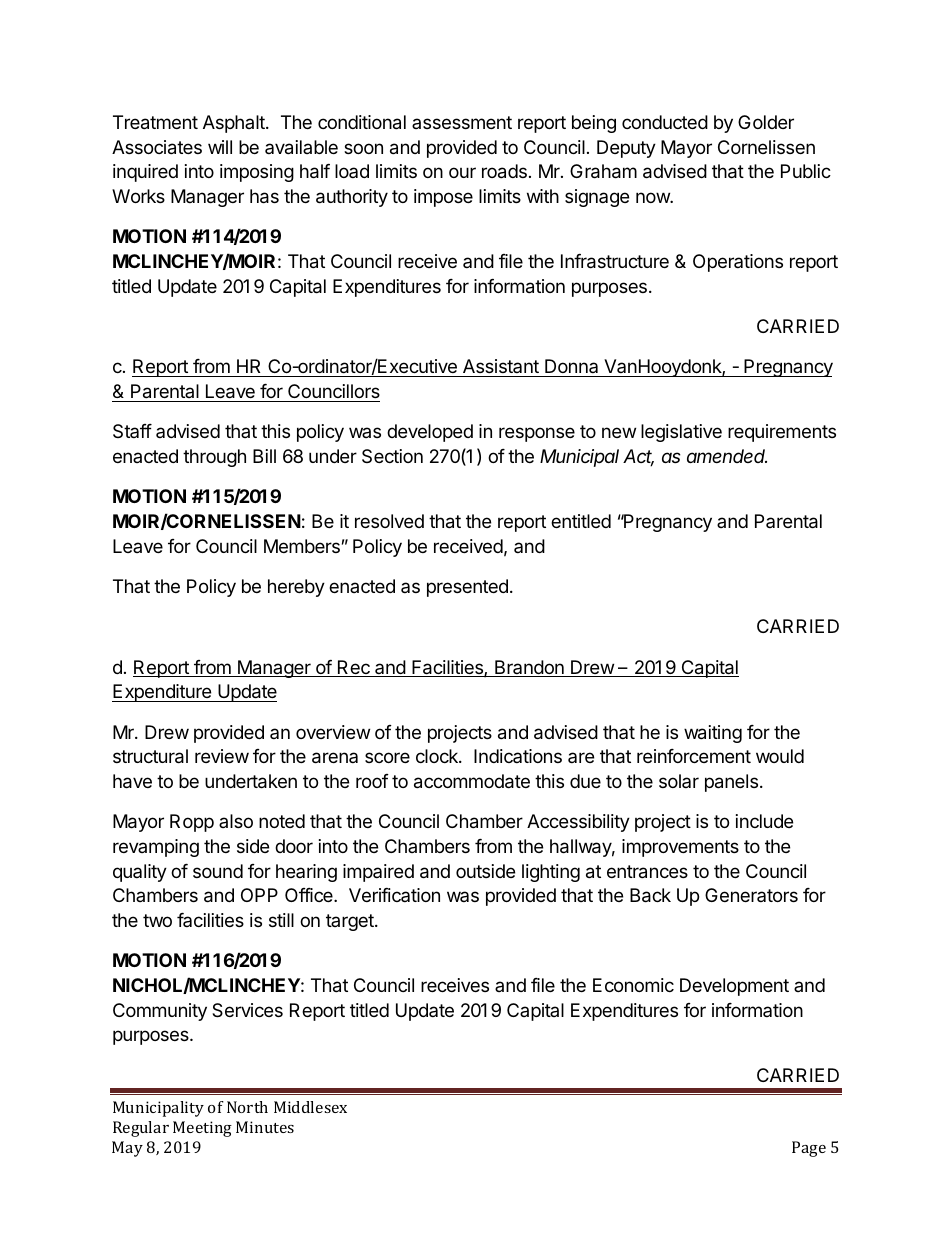 This screenshot has height=1233, width=952. What do you see at coordinates (731, 783) in the screenshot?
I see `panels` at bounding box center [731, 783].
